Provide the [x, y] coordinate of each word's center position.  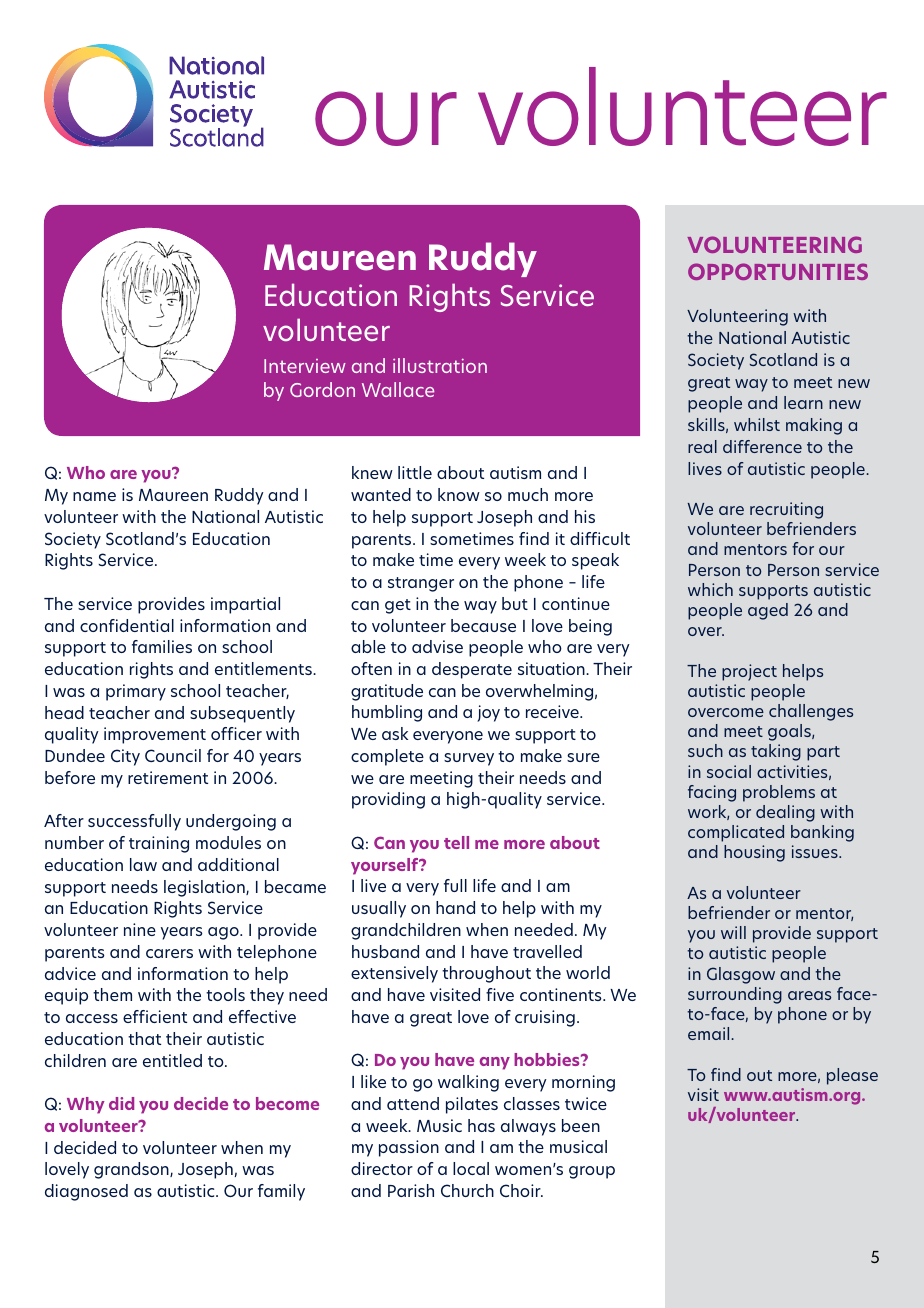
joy [488, 713]
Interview [305, 366]
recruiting [786, 510]
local [471, 1168]
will [733, 932]
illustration [440, 365]
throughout [486, 974]
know [459, 494]
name [94, 496]
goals [790, 732]
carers [169, 953]
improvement [155, 735]
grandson [132, 1170]
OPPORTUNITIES [778, 271]
